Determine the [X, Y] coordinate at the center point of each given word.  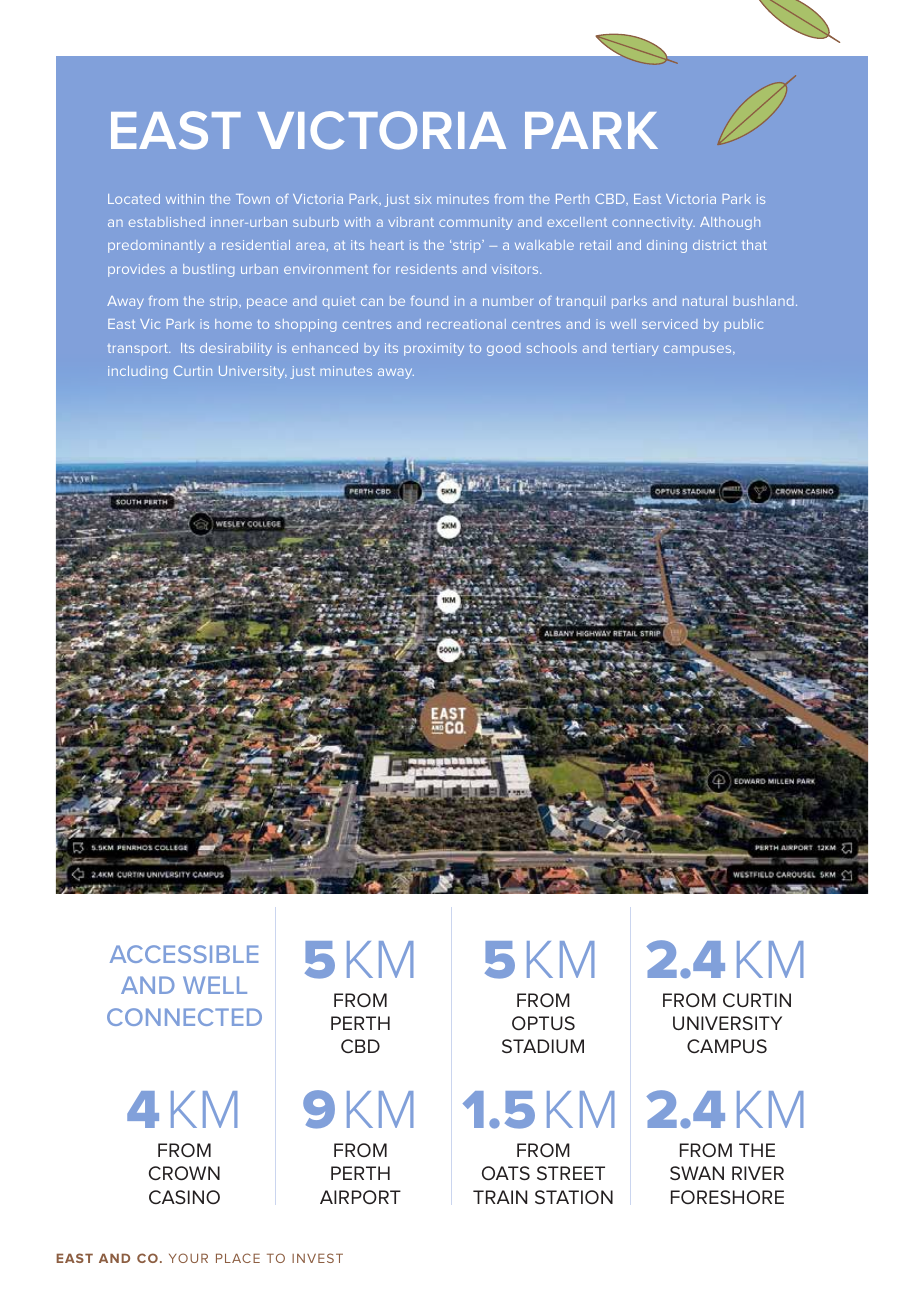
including [137, 372]
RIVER [758, 1173]
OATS [506, 1173]
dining [667, 246]
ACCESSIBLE [184, 954]
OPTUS [543, 1023]
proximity [434, 349]
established [167, 222]
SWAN [697, 1173]
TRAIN [500, 1197]
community [475, 223]
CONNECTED [184, 1017]
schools [552, 348]
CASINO [184, 1197]
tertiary [635, 349]
